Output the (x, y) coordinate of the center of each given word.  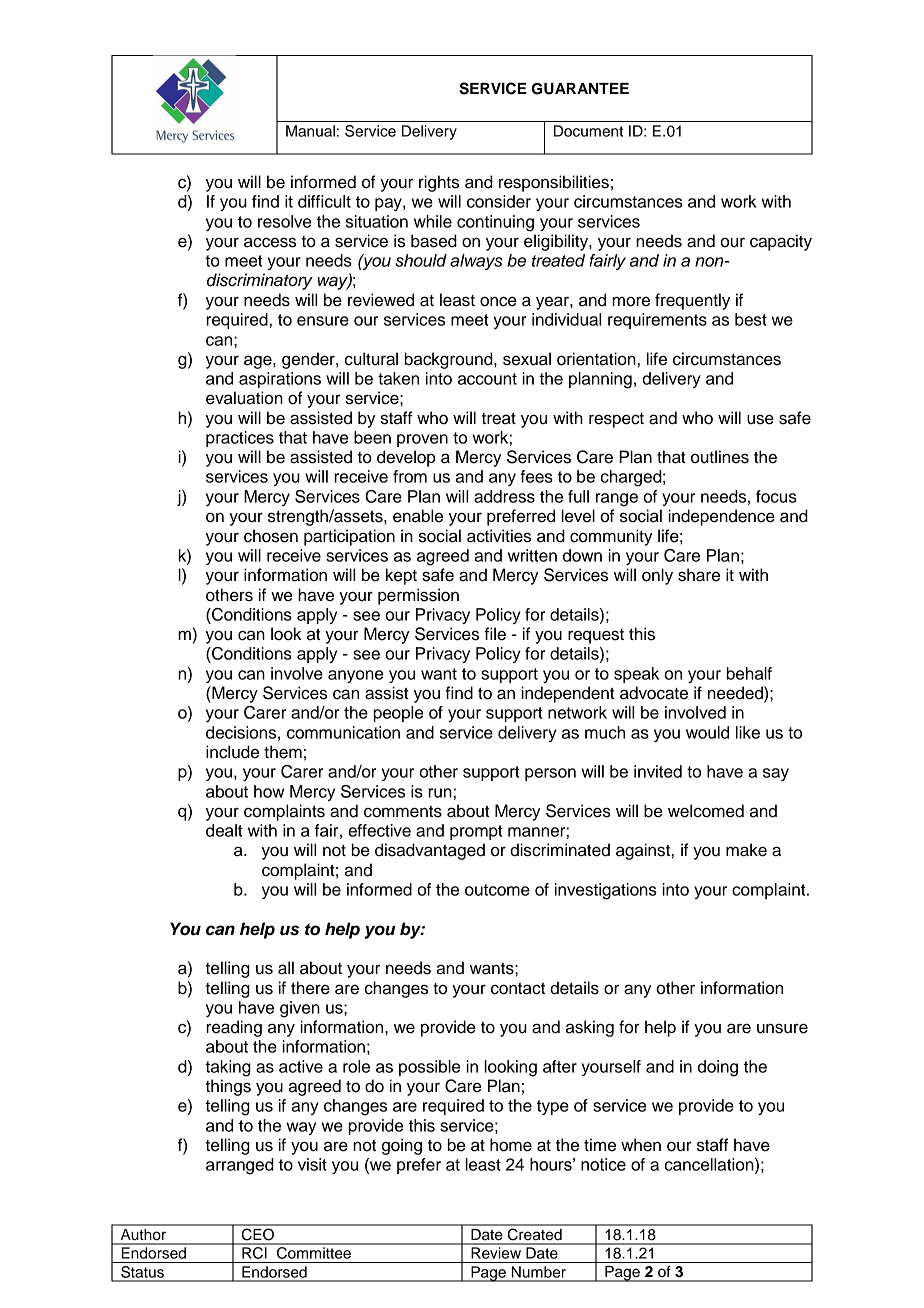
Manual (310, 131)
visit (312, 1164)
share (699, 575)
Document (588, 131)
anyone (355, 676)
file (495, 634)
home (511, 1145)
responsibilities (554, 183)
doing (718, 1068)
